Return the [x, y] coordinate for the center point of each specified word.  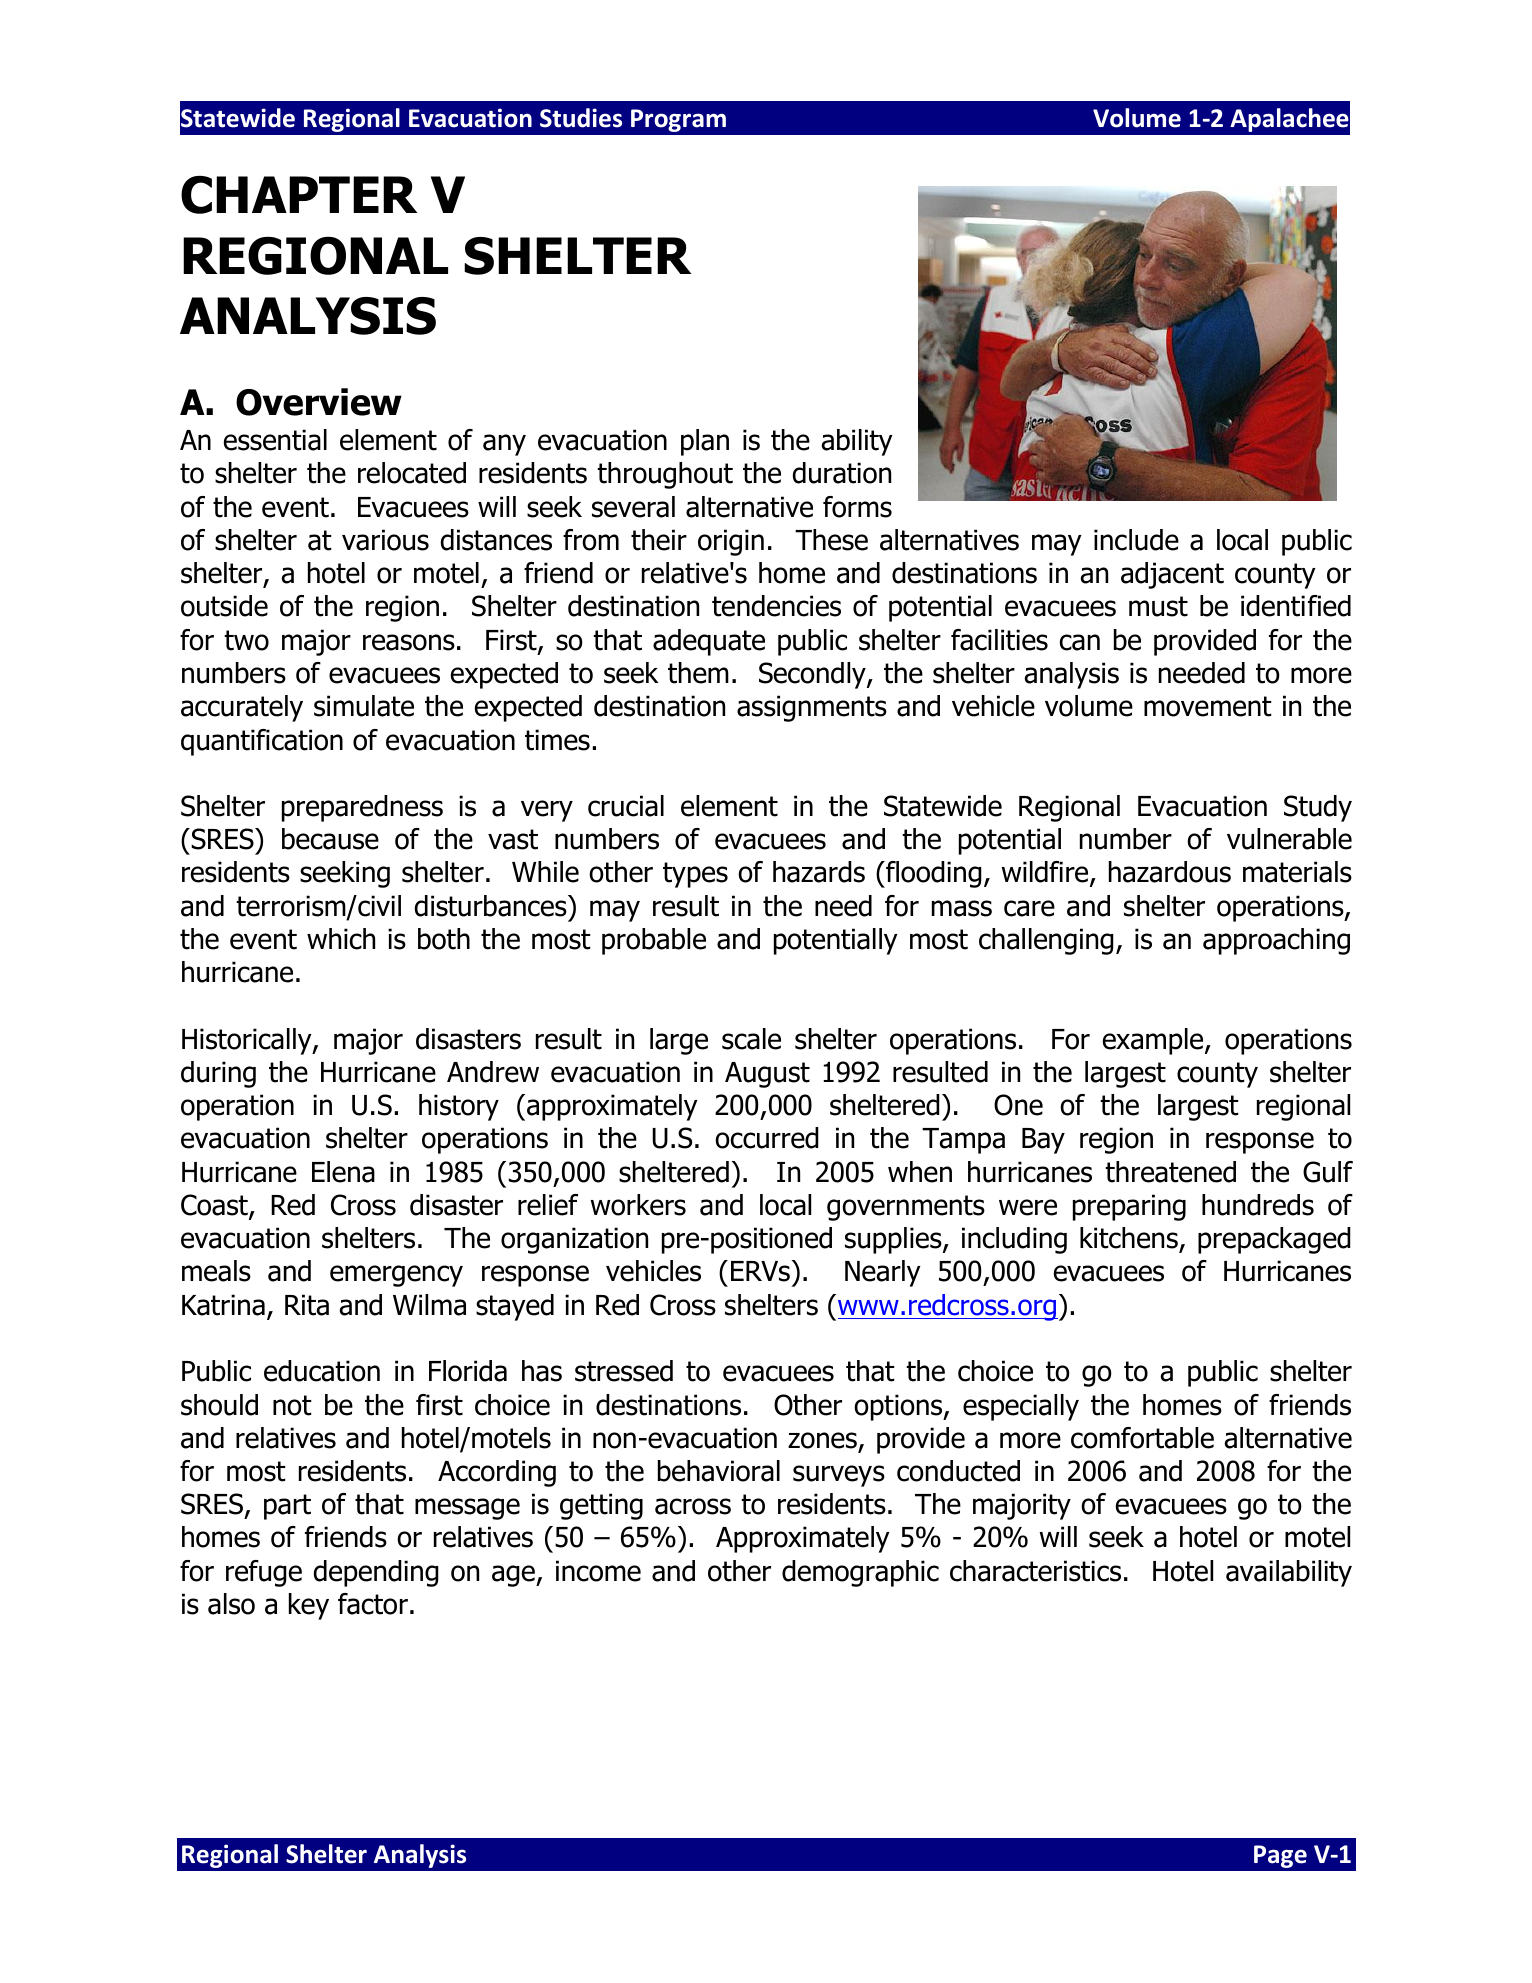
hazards [819, 872]
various [385, 540]
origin [731, 542]
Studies [581, 118]
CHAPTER [299, 195]
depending [376, 1573]
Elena [343, 1172]
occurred [767, 1138]
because [330, 839]
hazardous [1170, 872]
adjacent [1172, 575]
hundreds [1258, 1205]
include [1136, 540]
